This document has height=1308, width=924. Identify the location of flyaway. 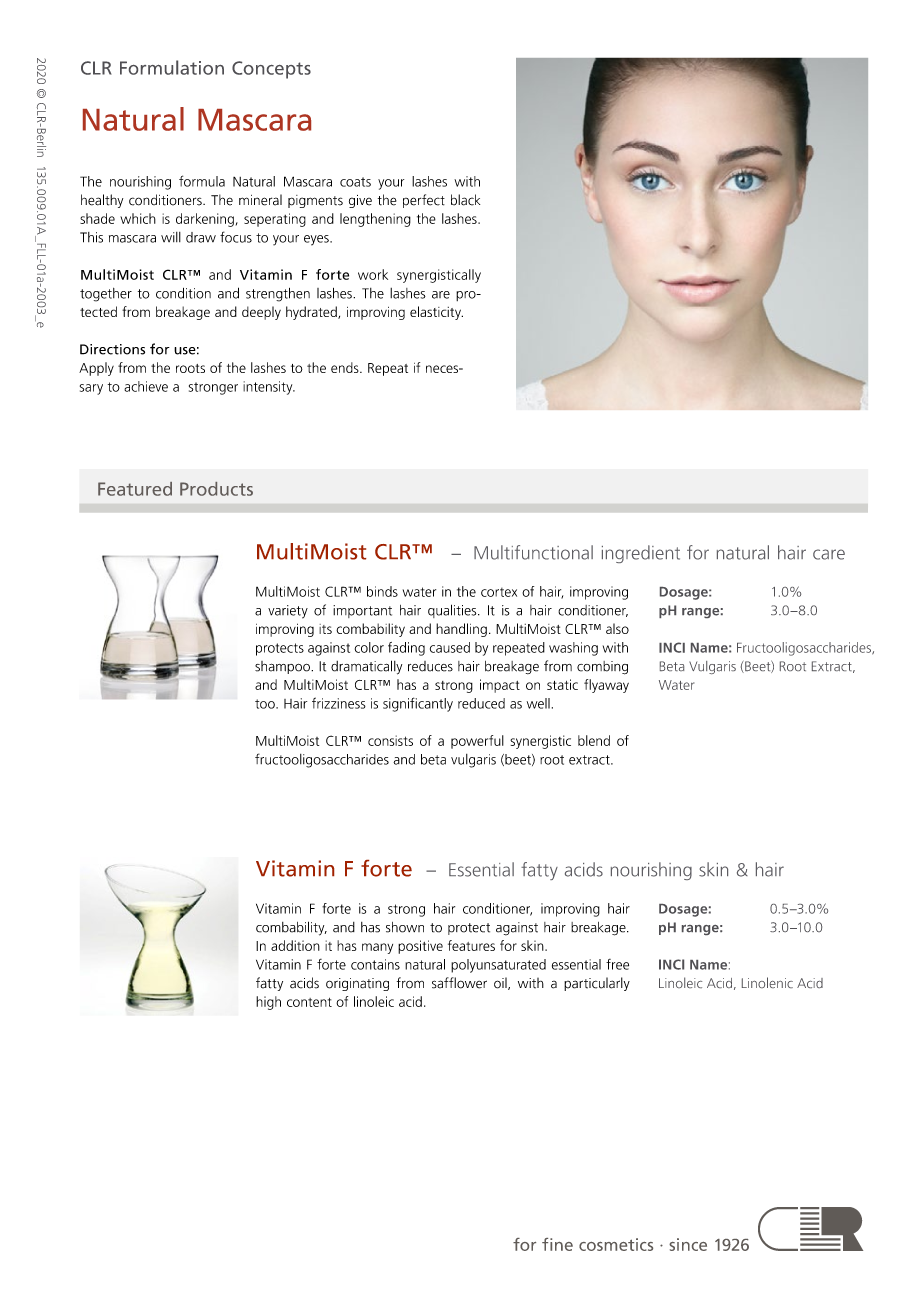
(606, 686).
